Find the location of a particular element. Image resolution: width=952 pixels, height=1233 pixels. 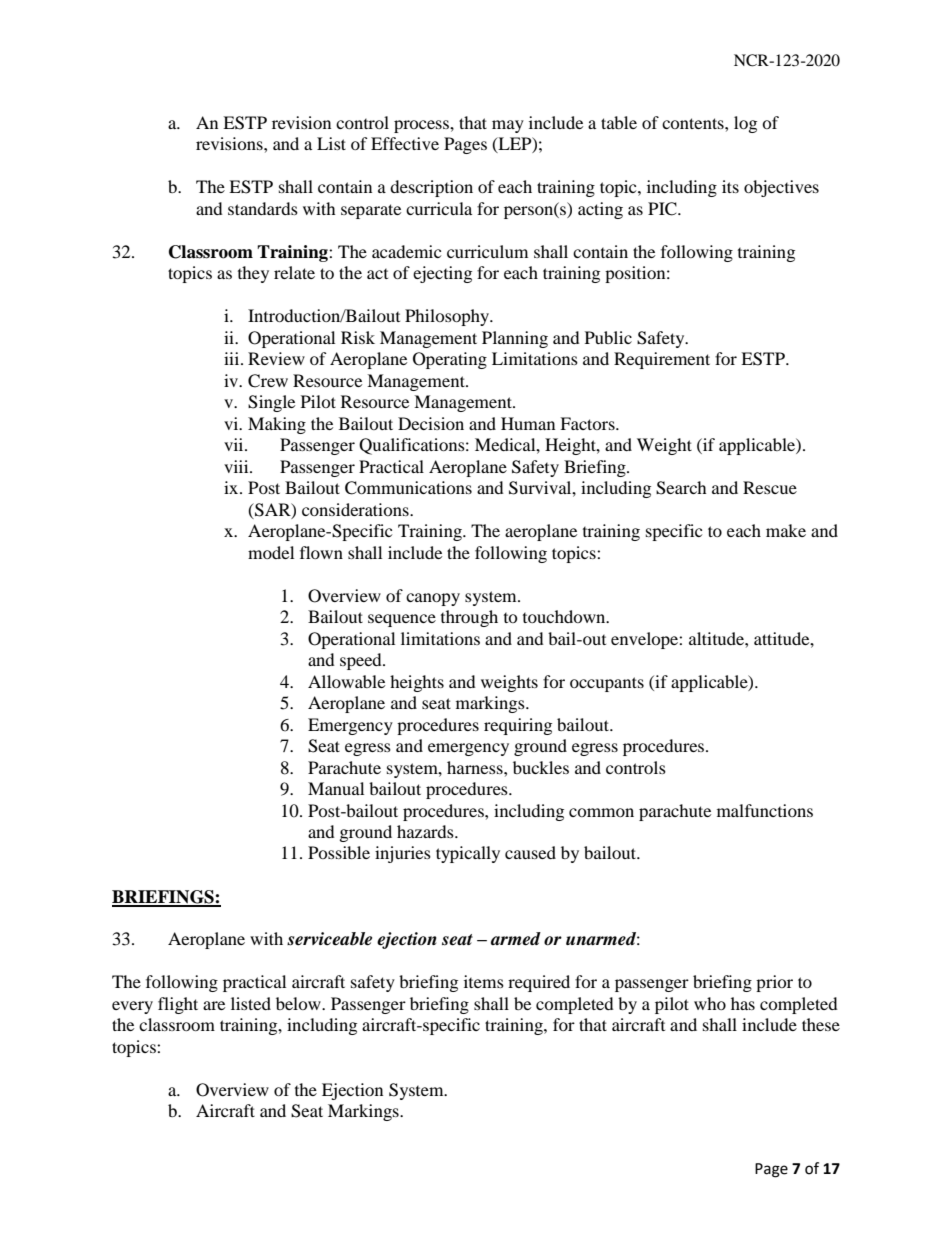

may is located at coordinates (508, 126).
